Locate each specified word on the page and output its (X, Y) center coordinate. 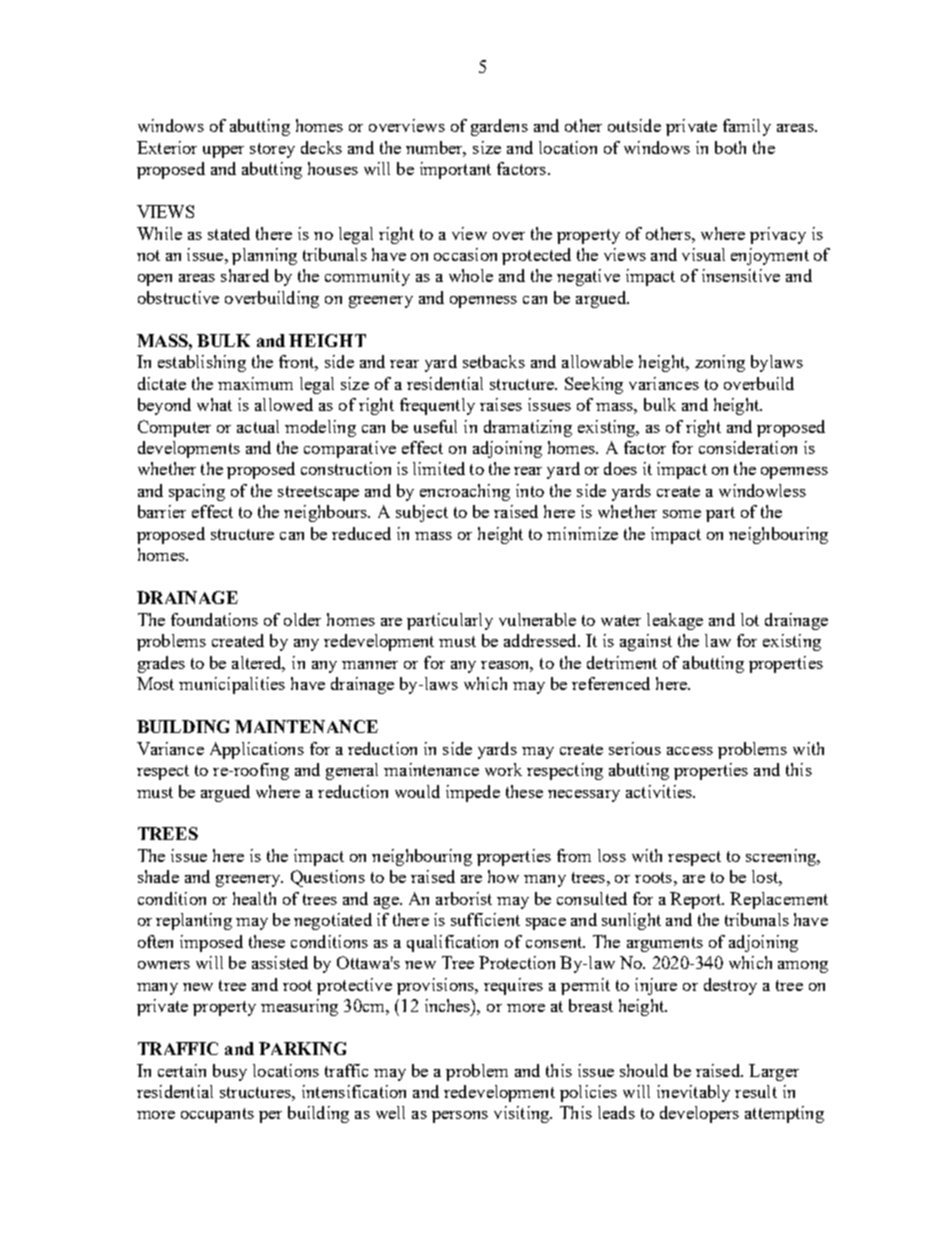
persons (460, 1117)
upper (223, 152)
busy (230, 1072)
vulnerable (537, 619)
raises (501, 404)
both (730, 147)
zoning (720, 363)
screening (782, 857)
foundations (214, 619)
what (214, 404)
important (455, 170)
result (756, 1091)
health (254, 898)
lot (750, 619)
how (503, 876)
